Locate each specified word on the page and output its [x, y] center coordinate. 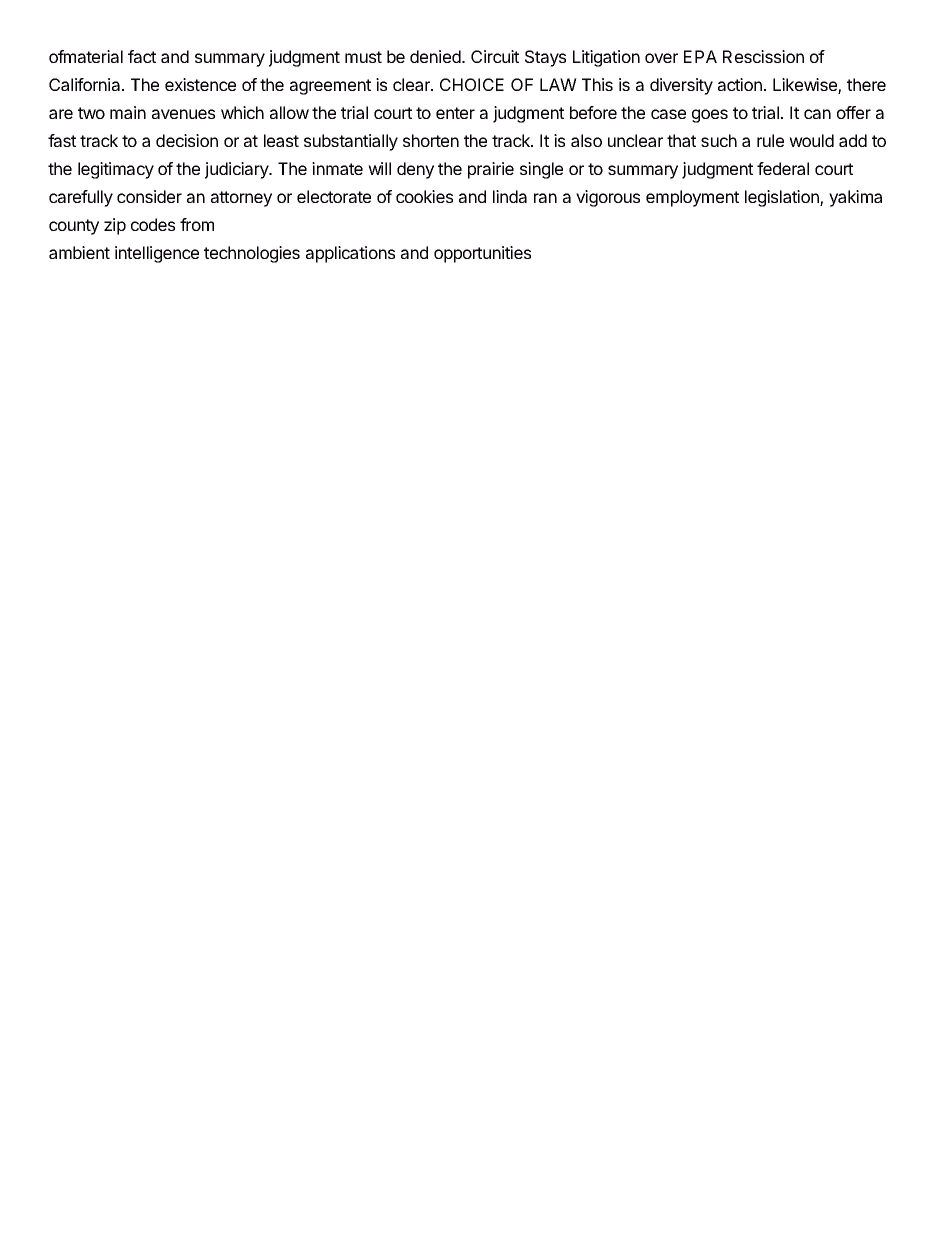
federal [783, 168]
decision [187, 140]
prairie [491, 170]
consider [149, 196]
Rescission [763, 56]
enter [455, 113]
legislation [783, 198]
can [817, 114]
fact [142, 56]
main [128, 112]
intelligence [157, 254]
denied [436, 56]
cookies [424, 196]
